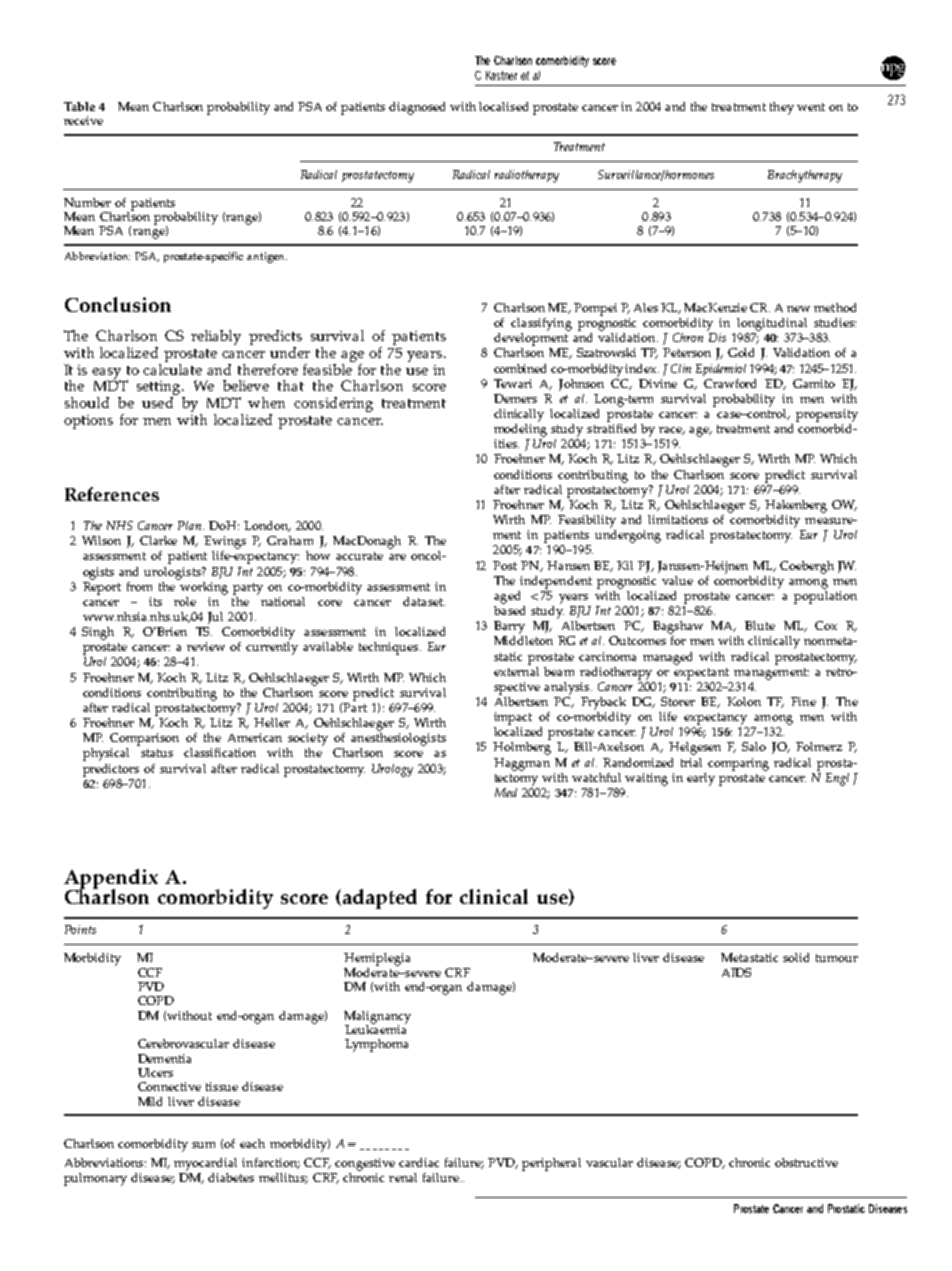 The width and height of the page is (952, 1271). What do you see at coordinates (83, 120) in the page?
I see `receive` at bounding box center [83, 120].
